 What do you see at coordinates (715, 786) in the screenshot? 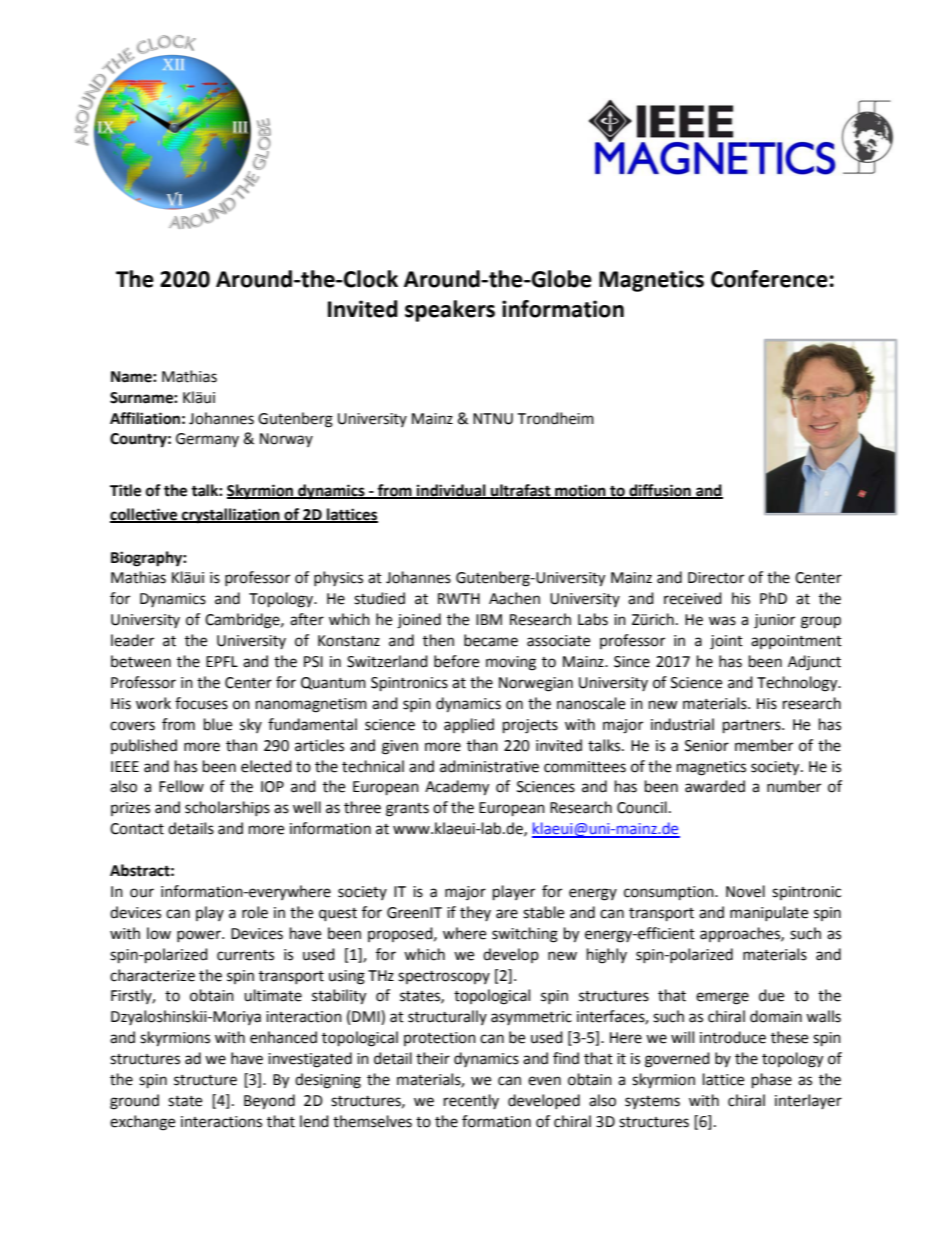
I see `awarded` at bounding box center [715, 786].
